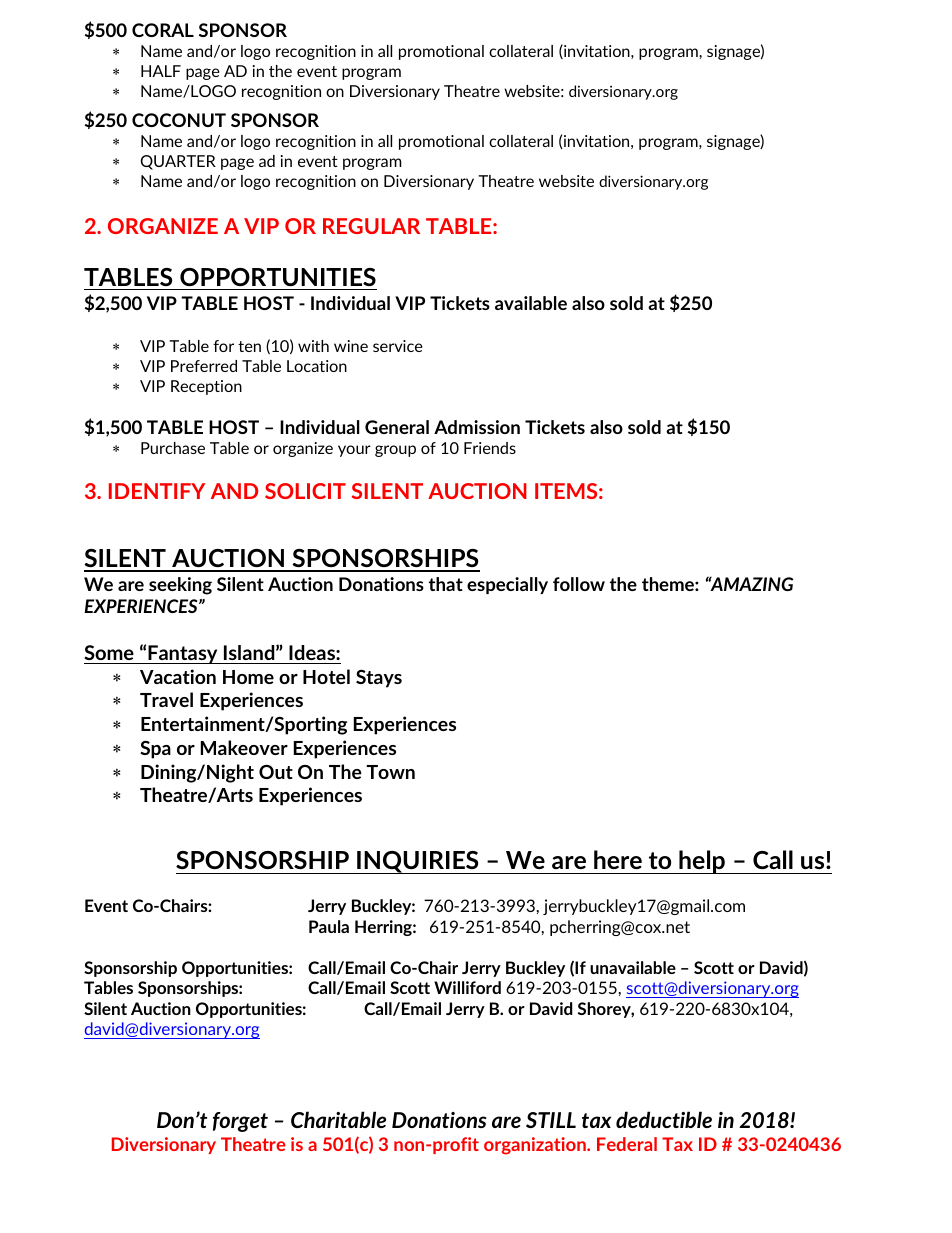 This screenshot has width=952, height=1233. I want to click on group, so click(395, 451).
